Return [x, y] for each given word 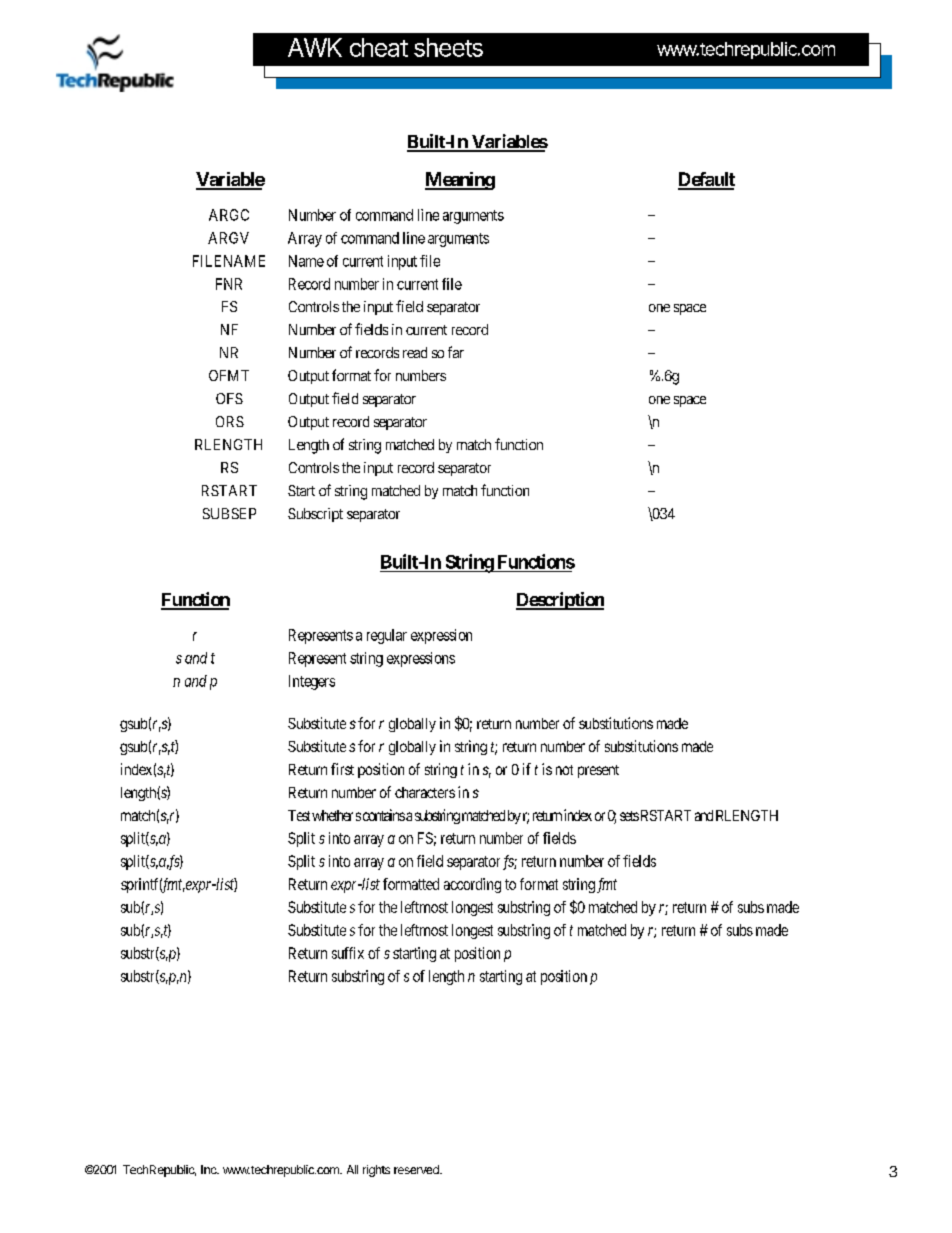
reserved [417, 1169]
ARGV [228, 238]
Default [706, 180]
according [472, 885]
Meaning [460, 181]
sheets [448, 47]
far [456, 352]
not [564, 770]
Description [560, 601]
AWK [315, 47]
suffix [348, 953]
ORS [230, 421]
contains [384, 815]
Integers [312, 682]
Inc [210, 1169]
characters [425, 792]
